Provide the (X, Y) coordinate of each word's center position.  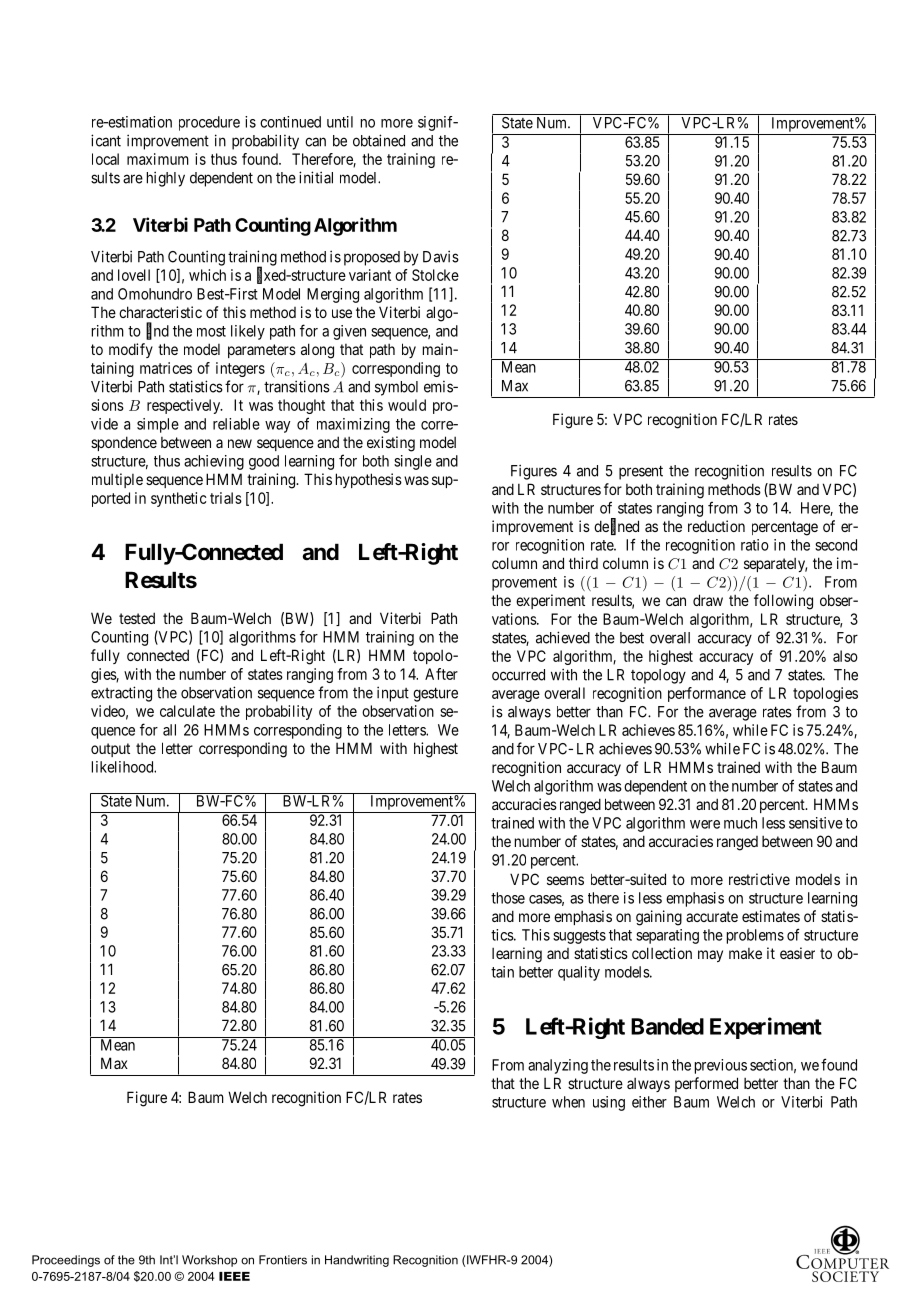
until (340, 122)
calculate (187, 711)
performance (707, 694)
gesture (435, 694)
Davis (441, 256)
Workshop (209, 1261)
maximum (158, 159)
